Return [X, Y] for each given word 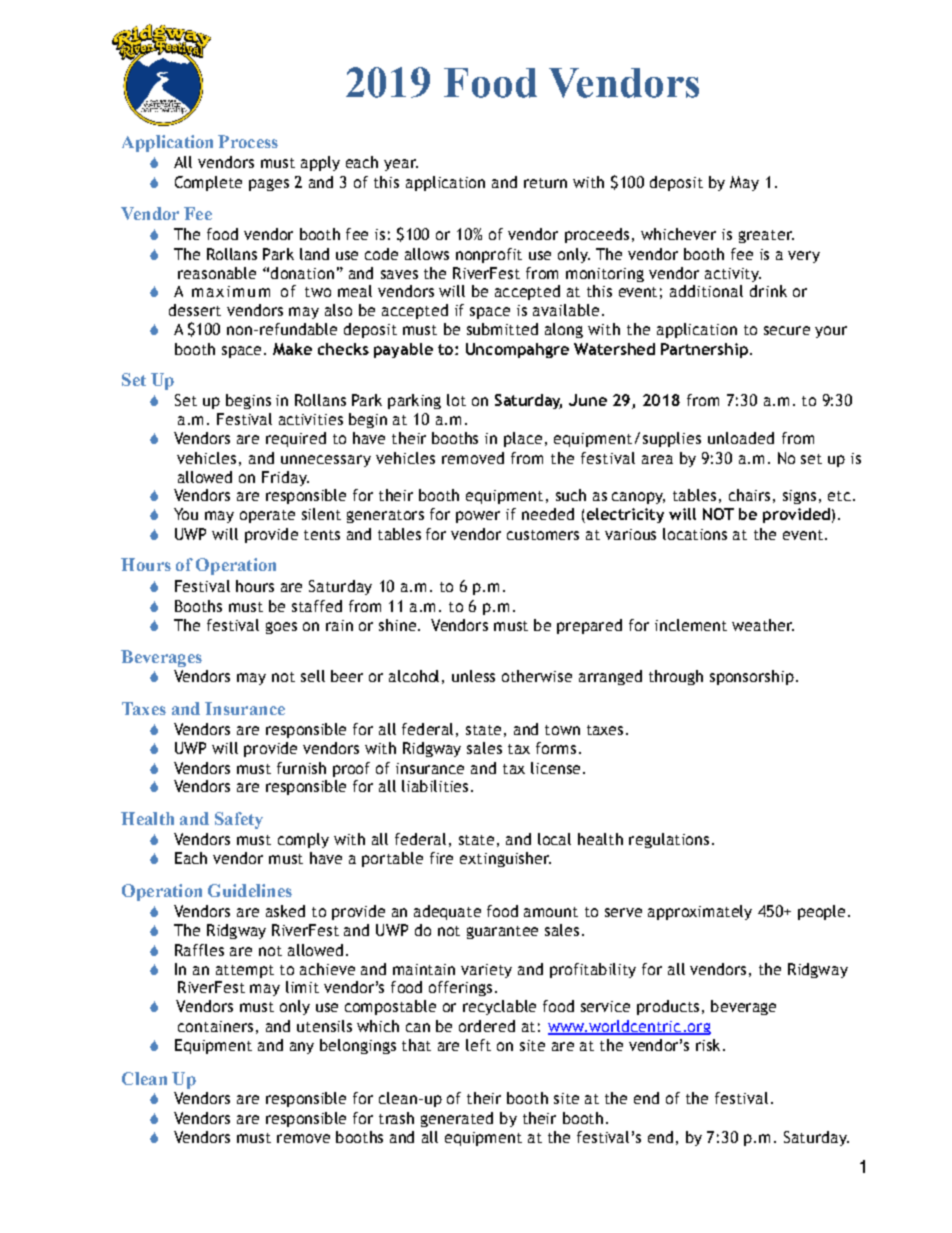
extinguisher [505, 859]
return [545, 183]
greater [766, 236]
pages [269, 185]
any [302, 1048]
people [821, 912]
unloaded [741, 438]
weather [763, 625]
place [523, 439]
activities [311, 419]
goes [281, 628]
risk [708, 1045]
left [478, 1045]
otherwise [537, 676]
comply [303, 840]
